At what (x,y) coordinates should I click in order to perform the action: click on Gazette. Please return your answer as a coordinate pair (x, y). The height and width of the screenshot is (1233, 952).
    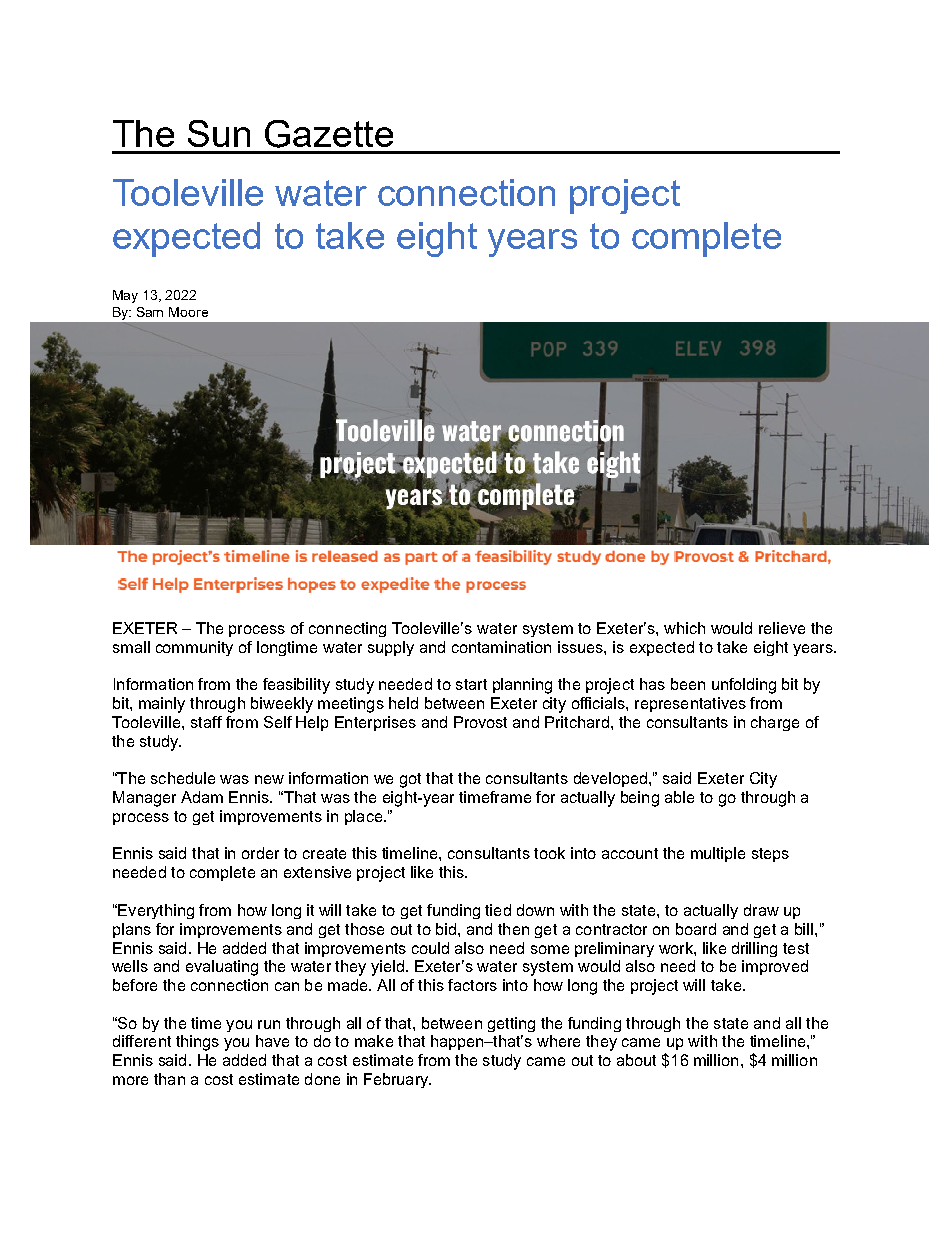
    Looking at the image, I should click on (329, 134).
